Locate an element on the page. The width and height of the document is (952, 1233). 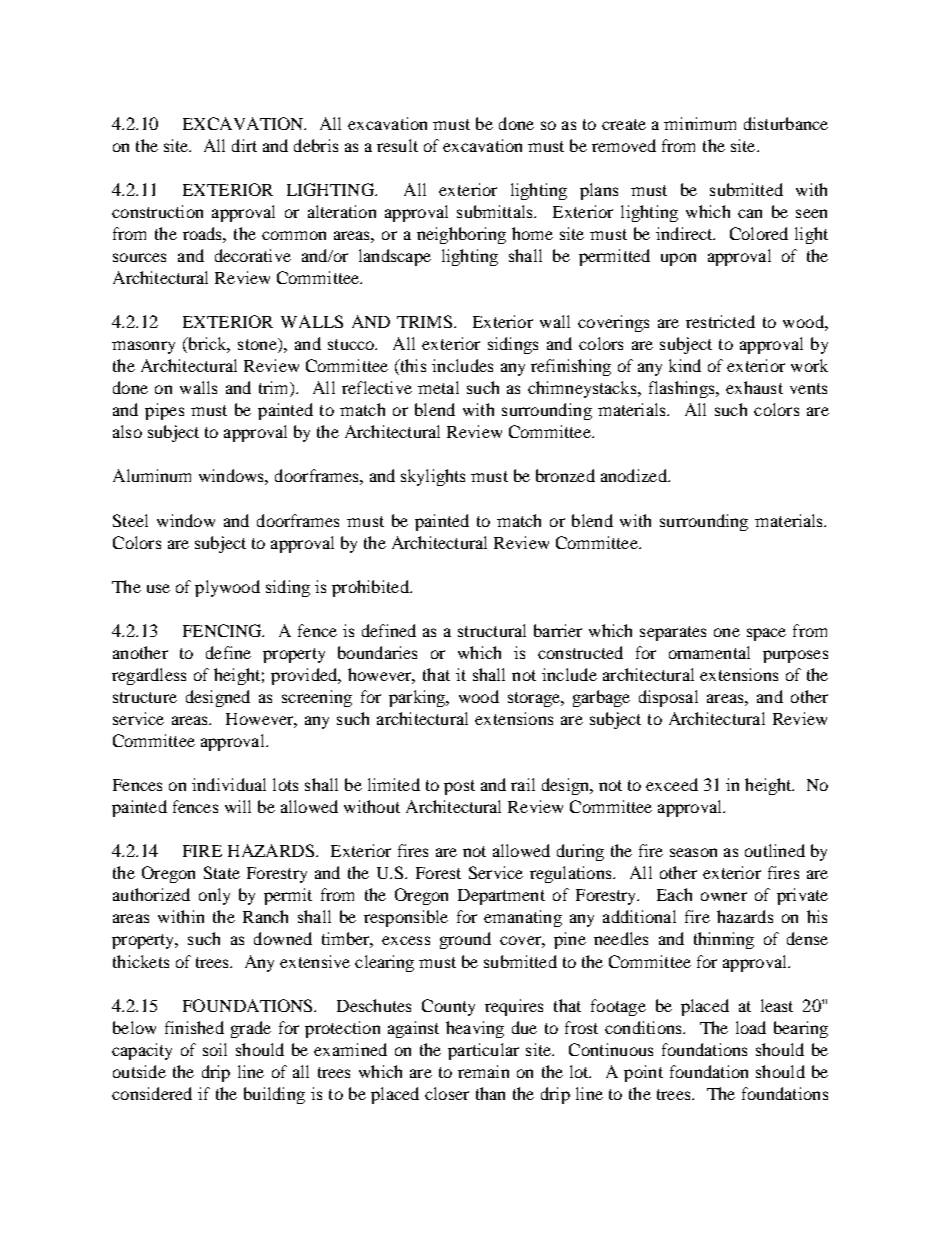
minimum is located at coordinates (700, 123).
